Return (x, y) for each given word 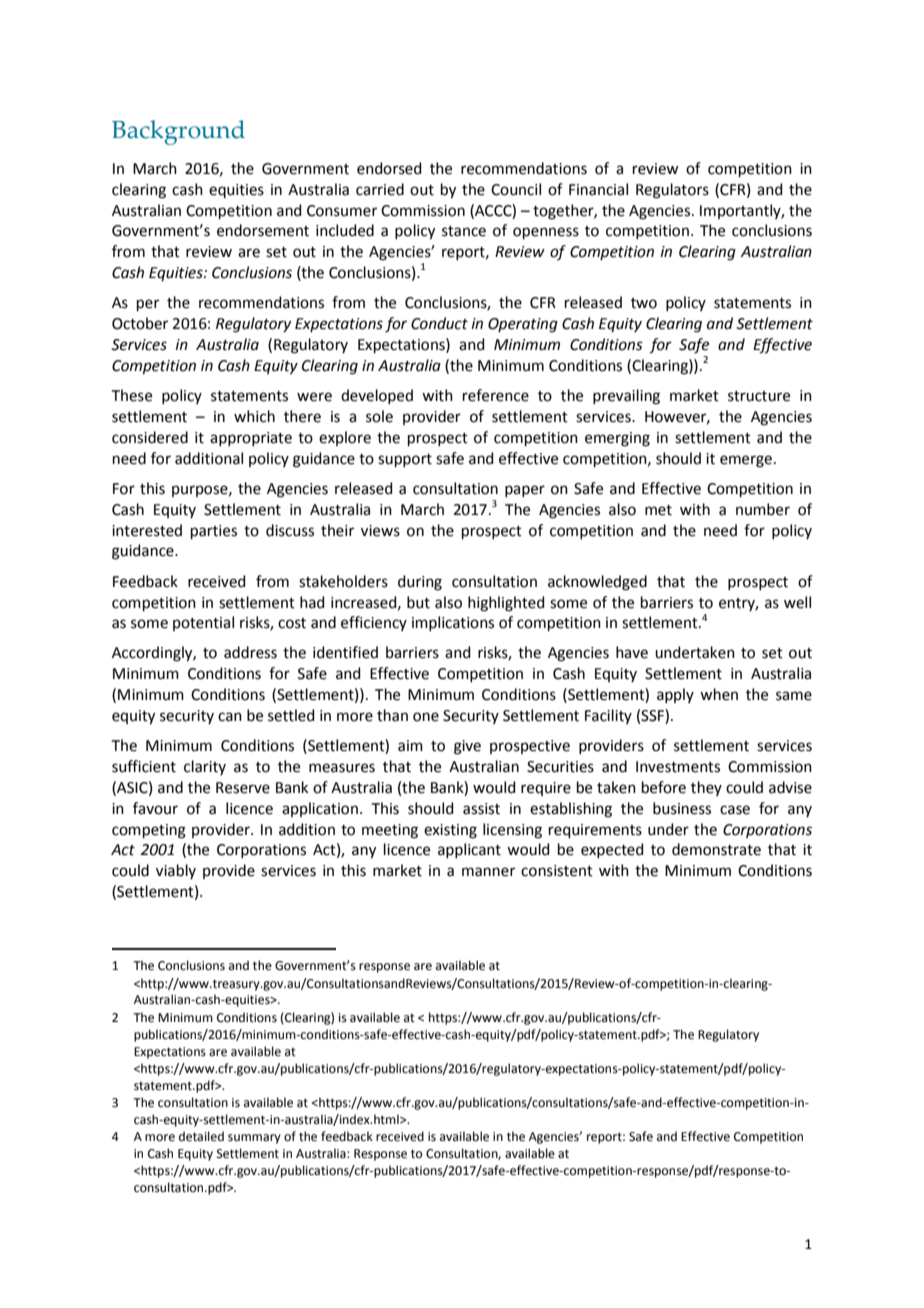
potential (203, 623)
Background (178, 132)
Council (516, 189)
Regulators (672, 191)
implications (453, 623)
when (719, 694)
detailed (201, 1136)
